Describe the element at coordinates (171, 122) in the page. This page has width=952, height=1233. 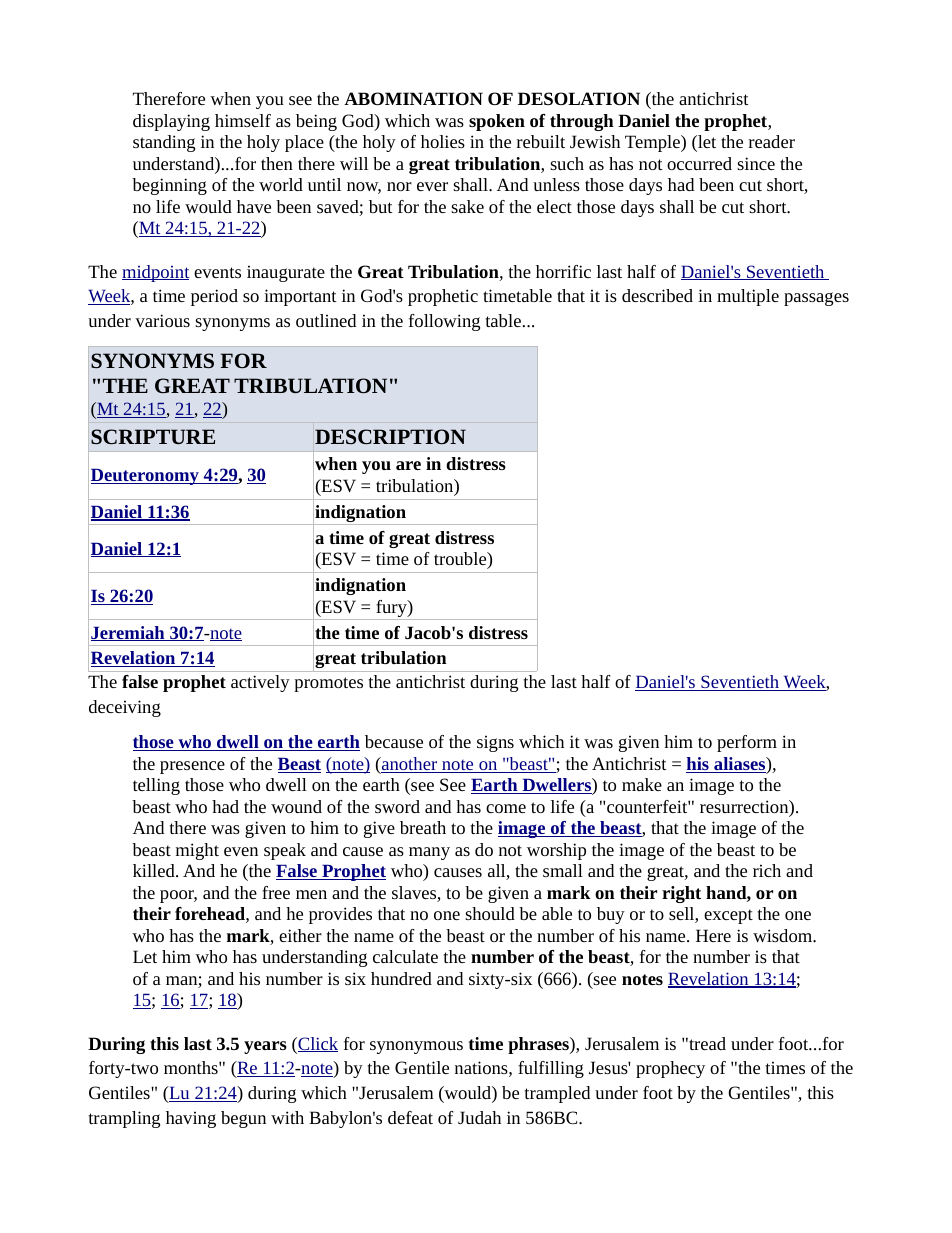
I see `displaying` at that location.
